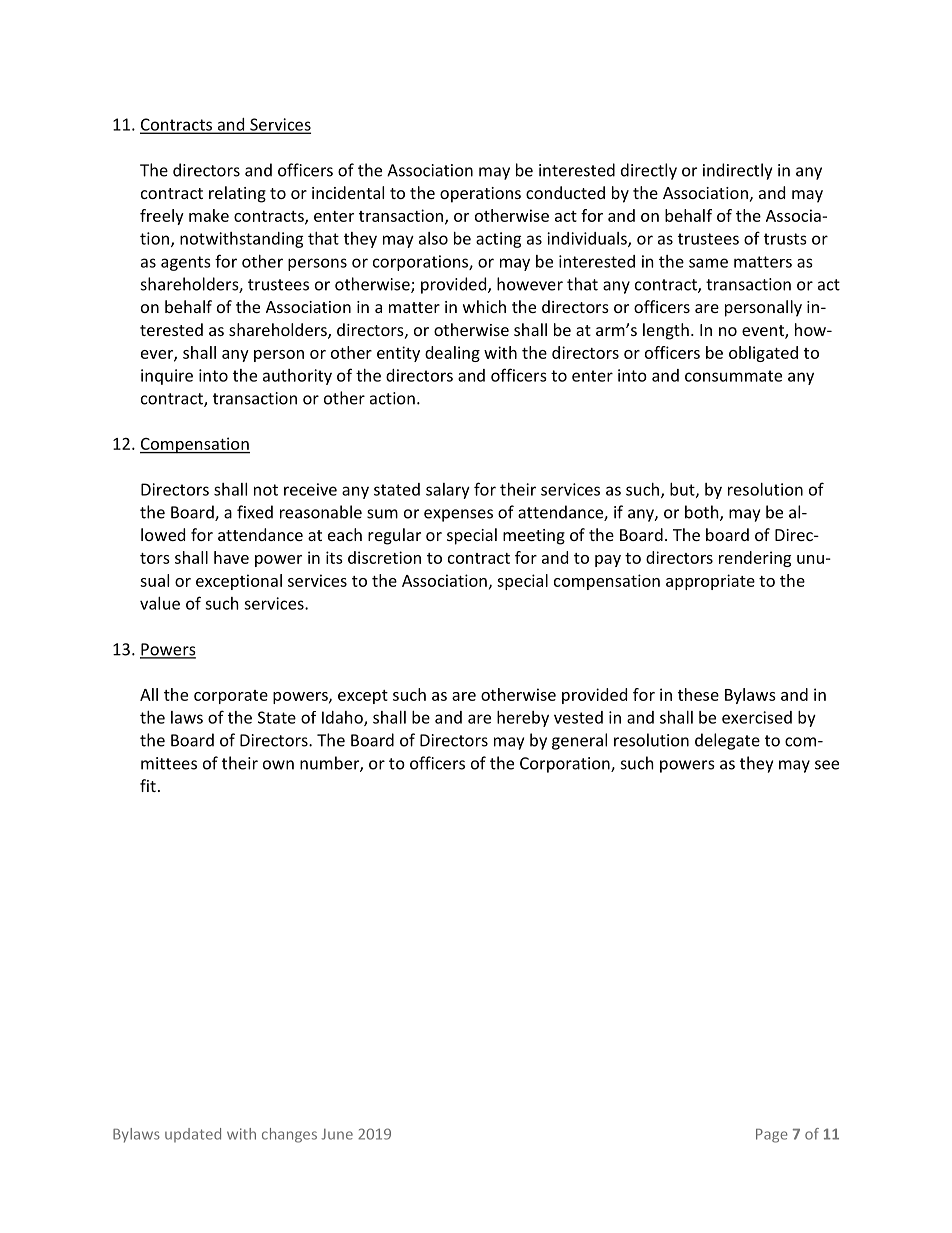  I want to click on make, so click(209, 215).
